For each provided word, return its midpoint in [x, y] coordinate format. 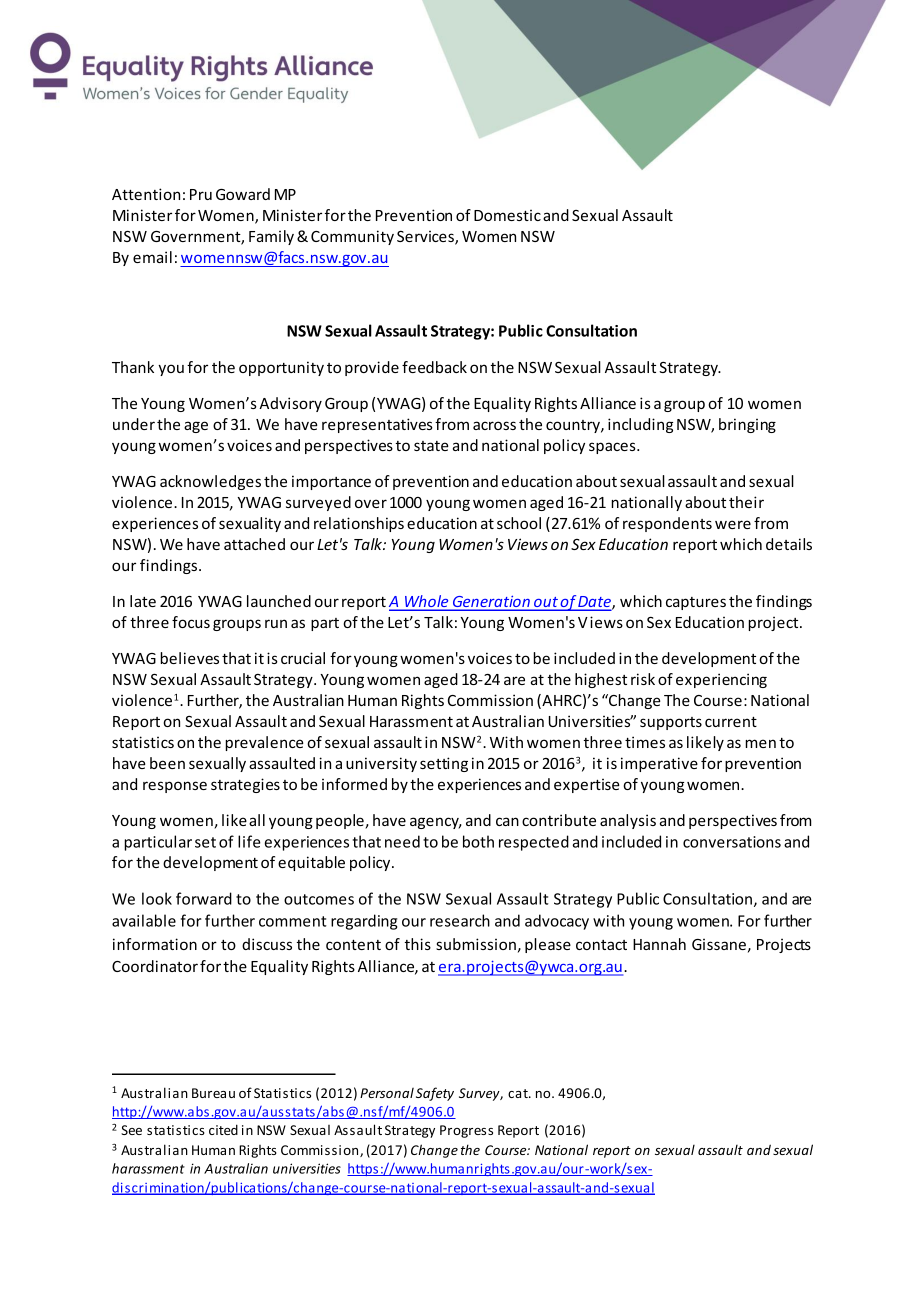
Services [426, 238]
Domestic [507, 215]
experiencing [721, 680]
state [431, 446]
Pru [201, 194]
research [460, 920]
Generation [491, 602]
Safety [435, 1094]
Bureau [213, 1093]
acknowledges [210, 482]
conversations [732, 842]
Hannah [659, 944]
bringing [747, 425]
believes [189, 658]
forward [204, 898]
